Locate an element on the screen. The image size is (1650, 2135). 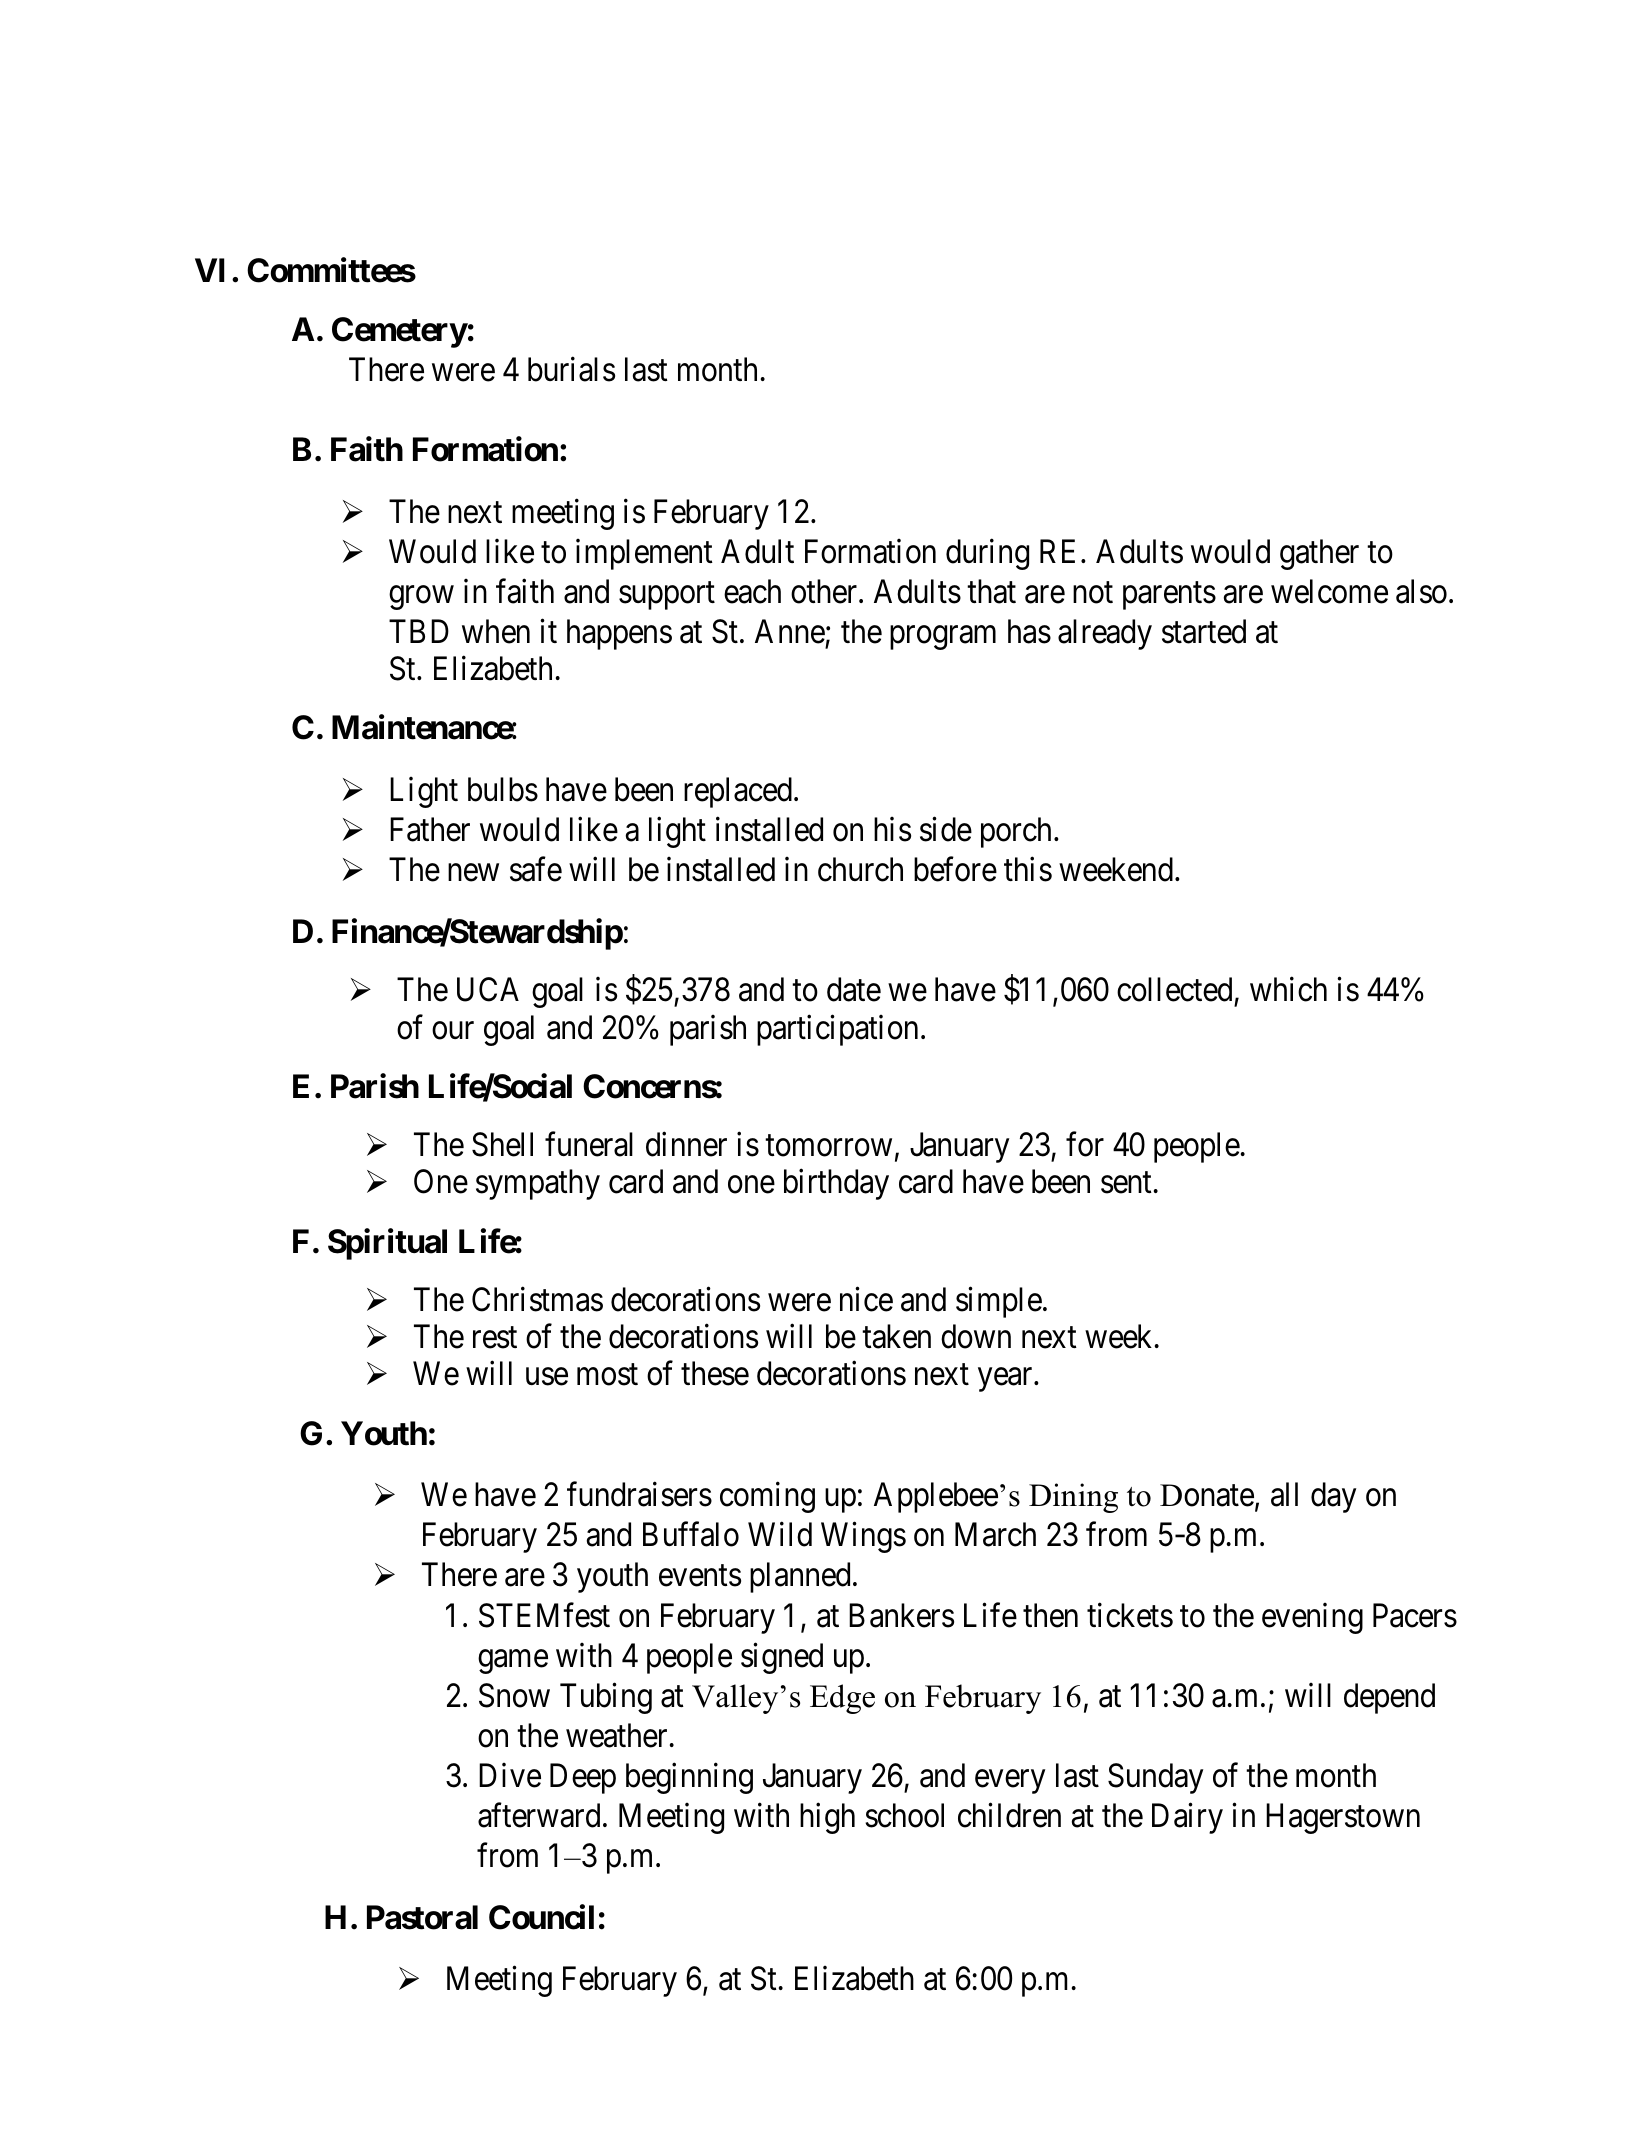
Dairy is located at coordinates (1187, 1818).
